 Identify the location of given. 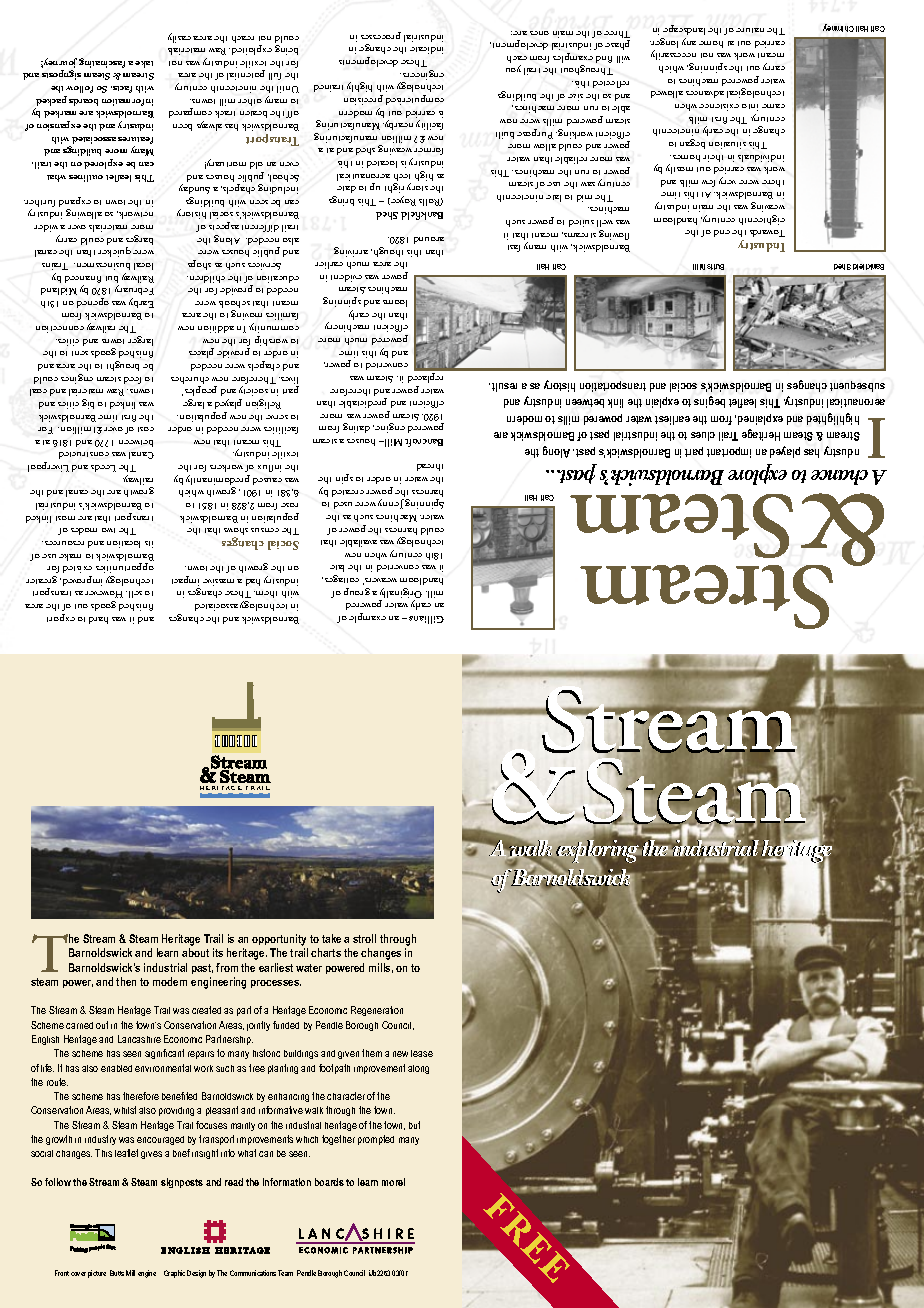
(348, 1055).
